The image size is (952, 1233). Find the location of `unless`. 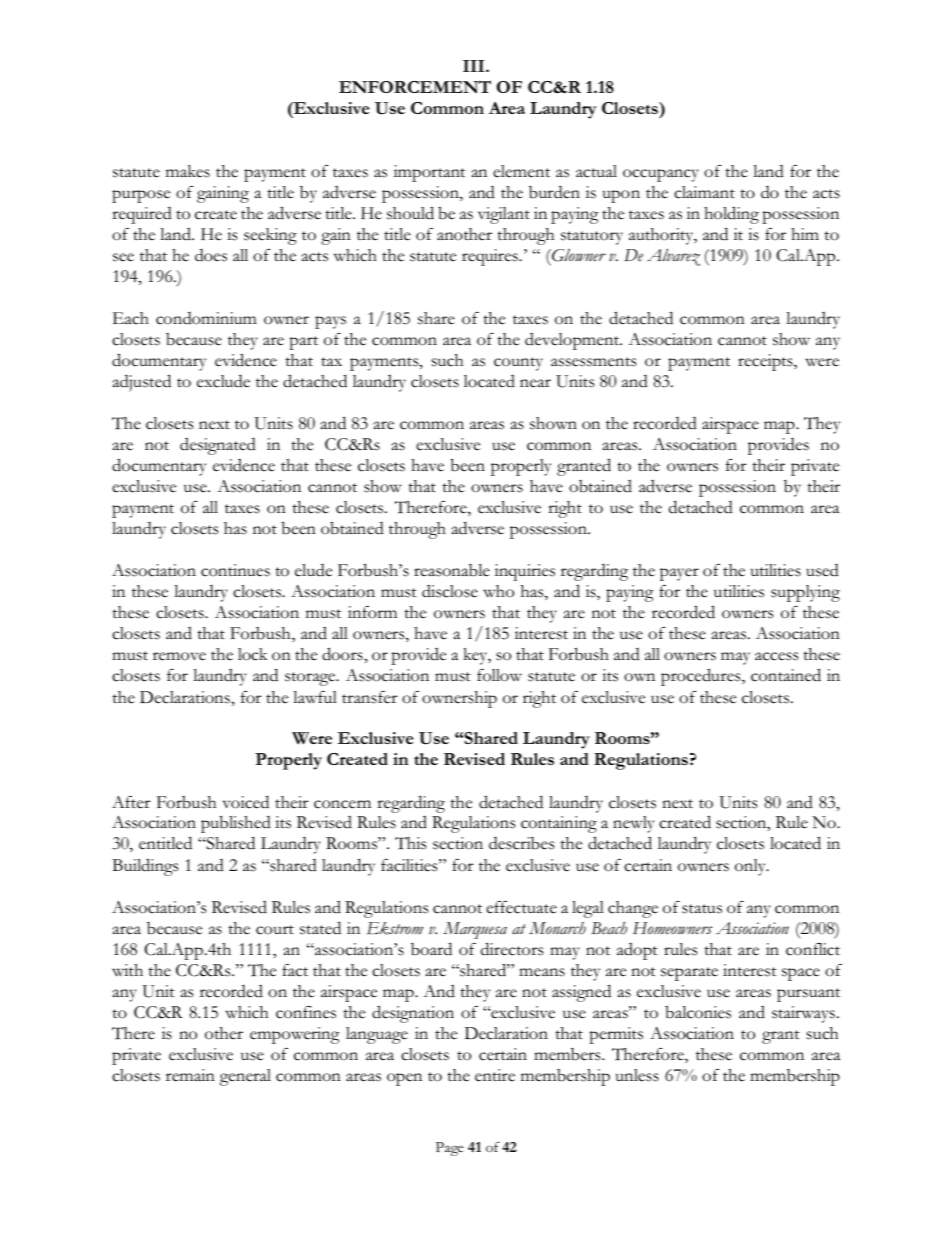

unless is located at coordinates (637, 1075).
